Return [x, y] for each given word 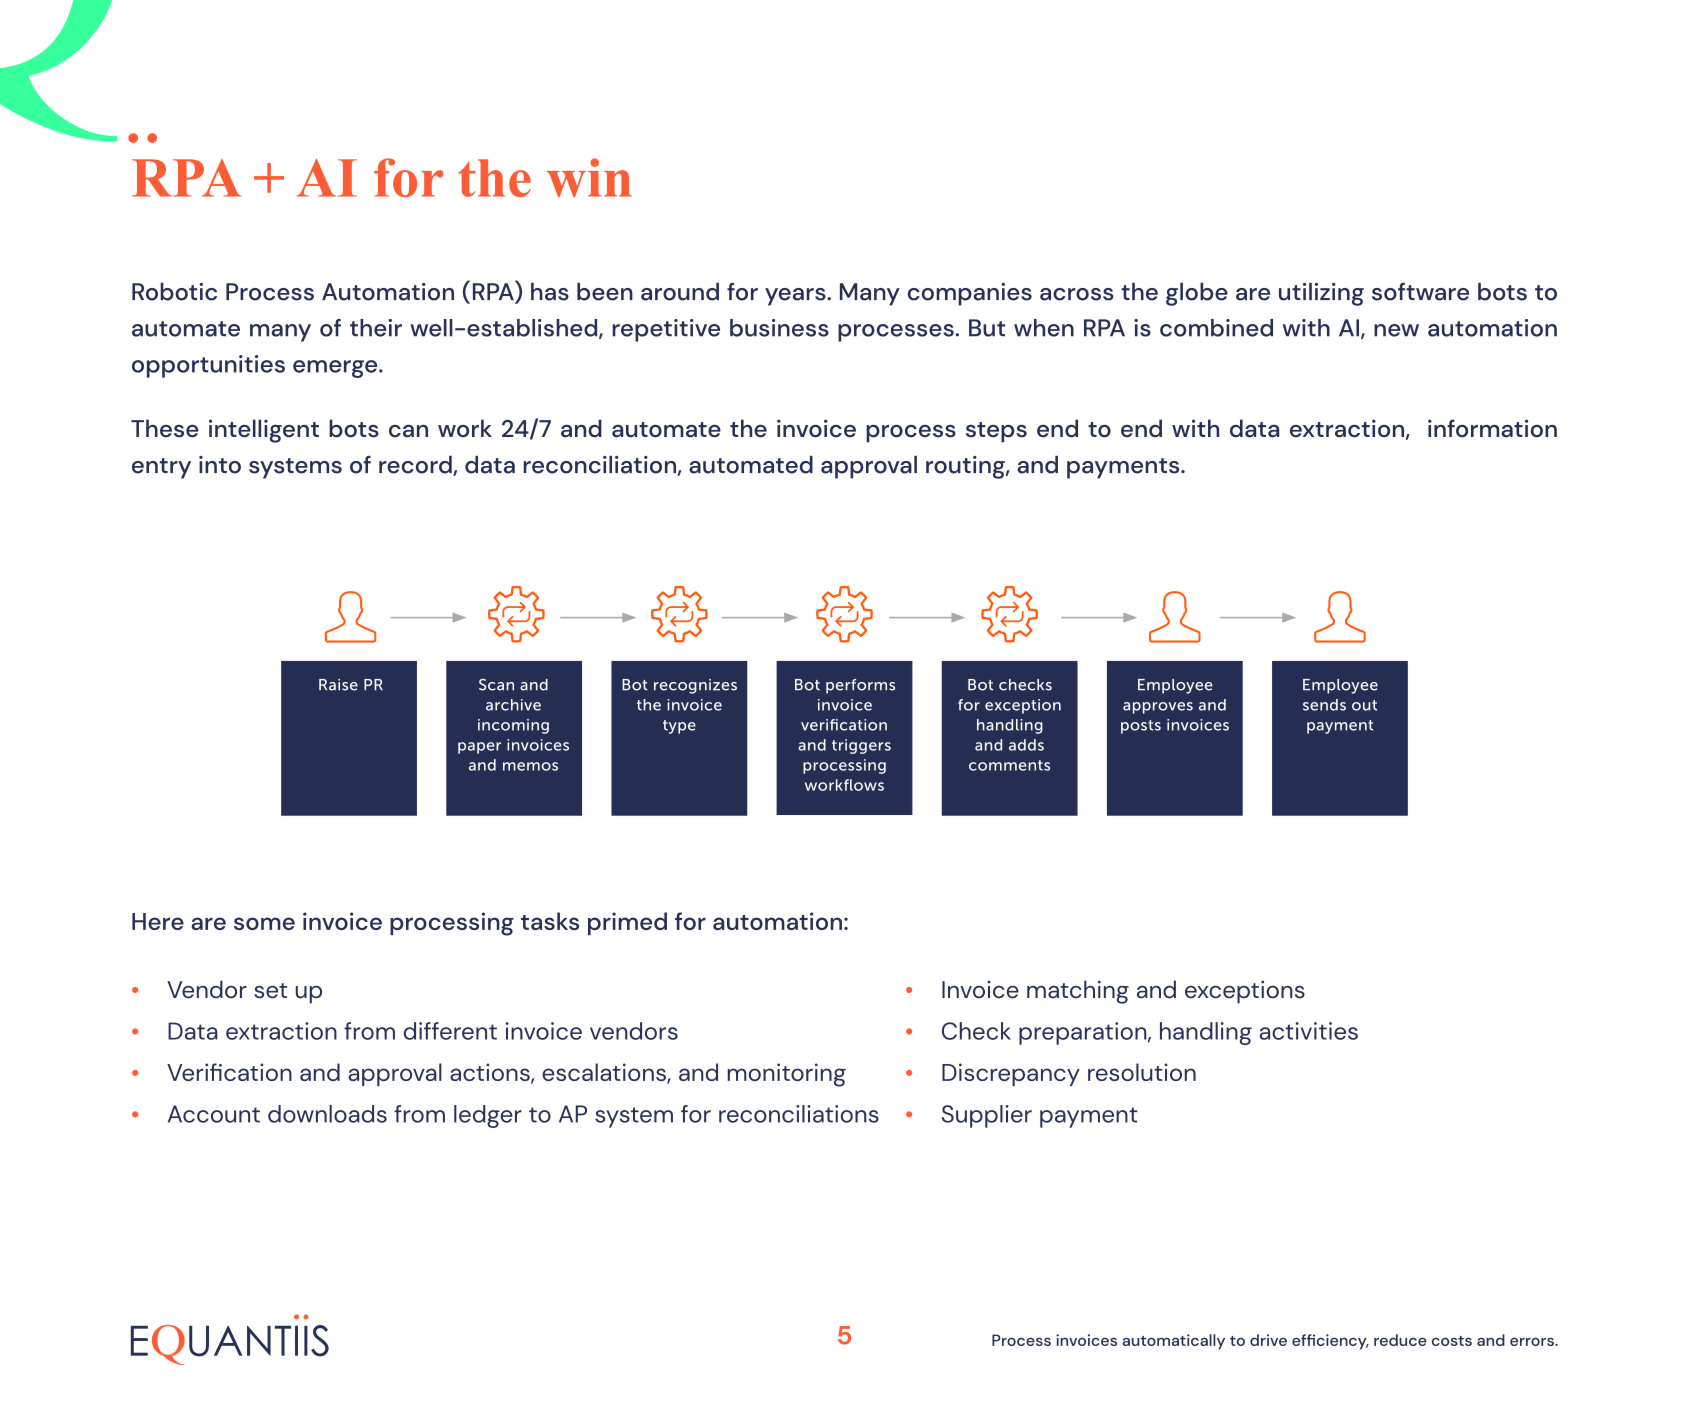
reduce [1400, 1340]
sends [1324, 705]
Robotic [174, 292]
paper [479, 748]
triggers [861, 746]
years [796, 297]
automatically [1173, 1342]
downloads [327, 1114]
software [1420, 292]
